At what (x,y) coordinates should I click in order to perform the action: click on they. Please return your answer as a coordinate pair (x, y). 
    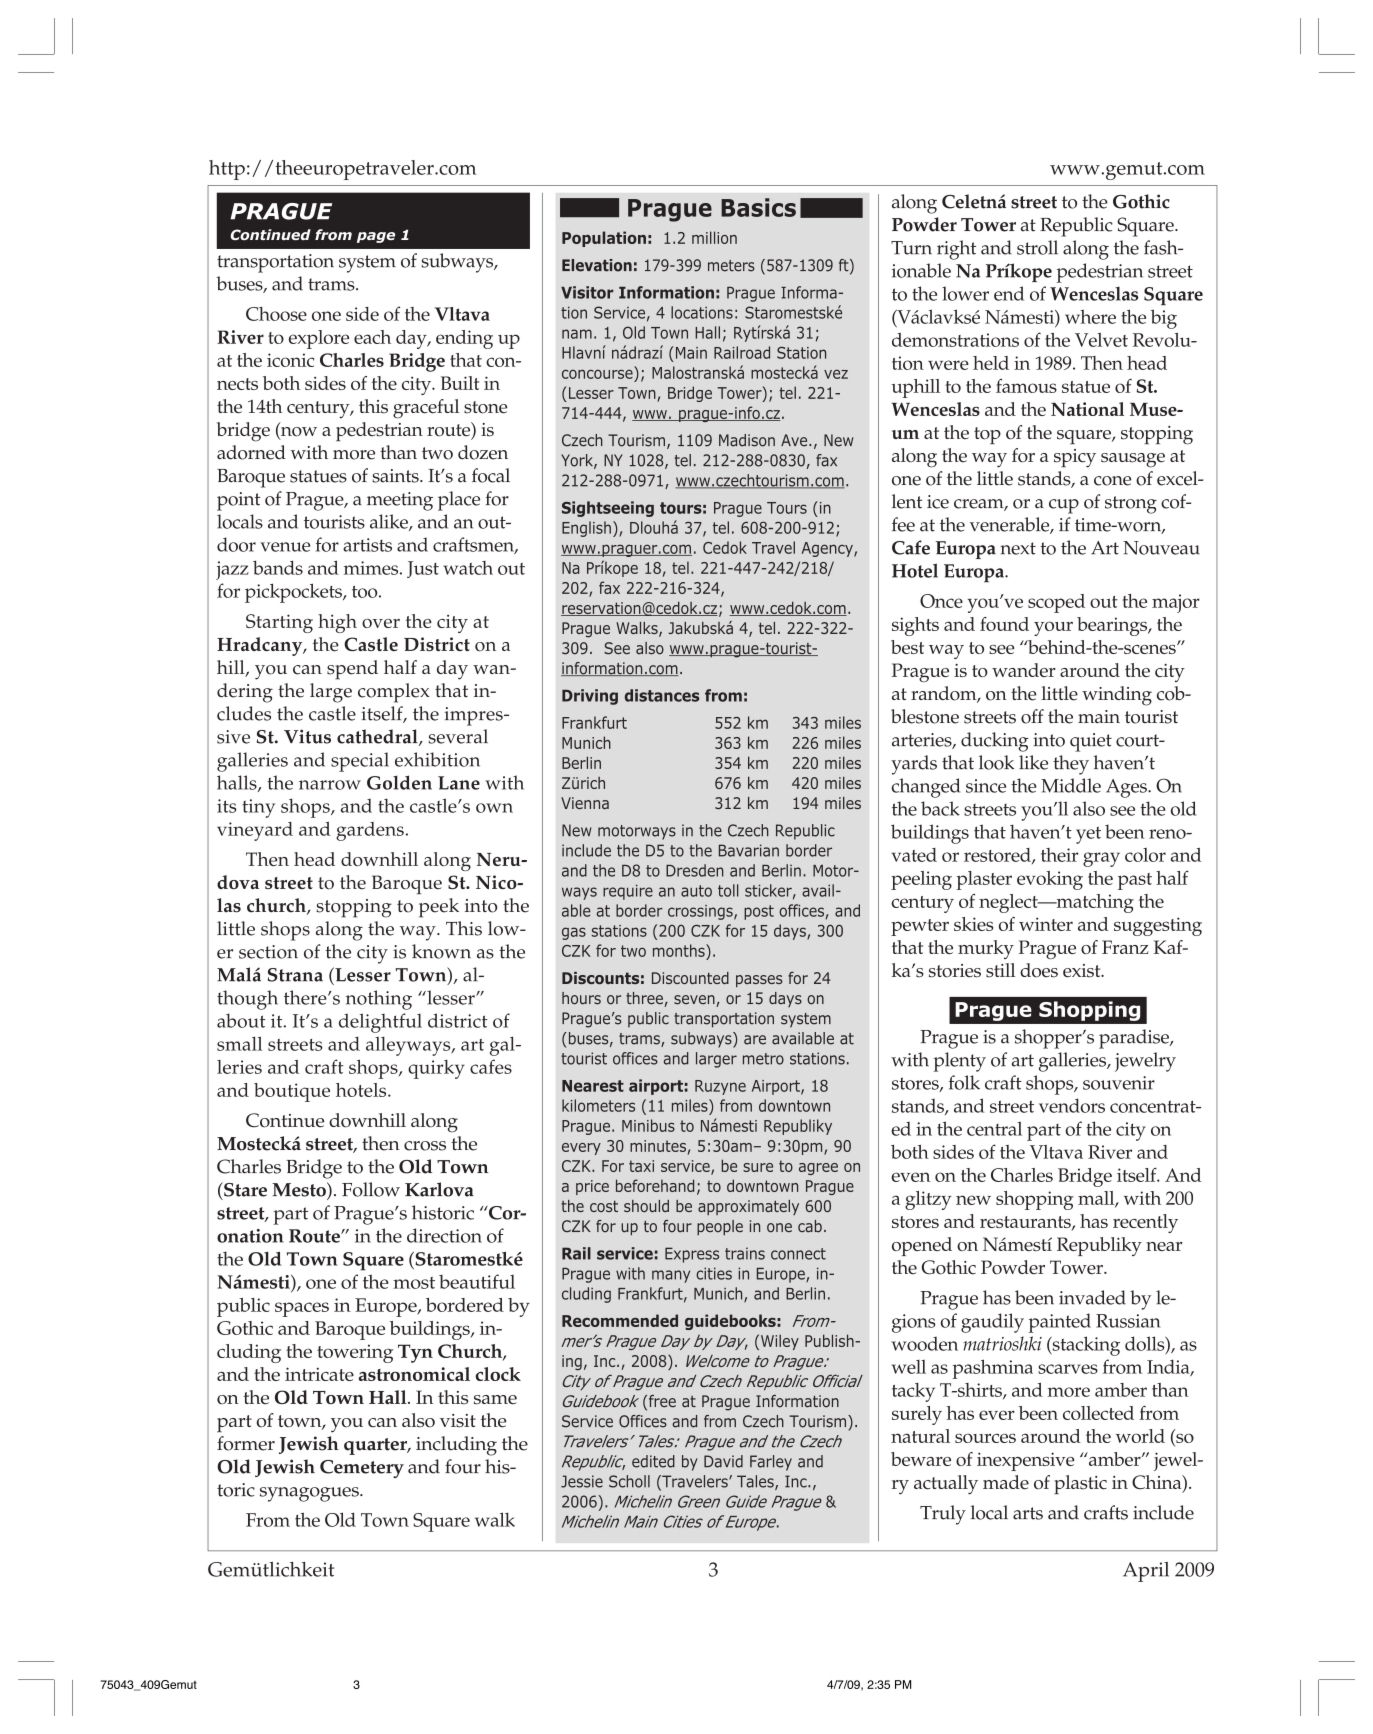
    Looking at the image, I should click on (1071, 765).
